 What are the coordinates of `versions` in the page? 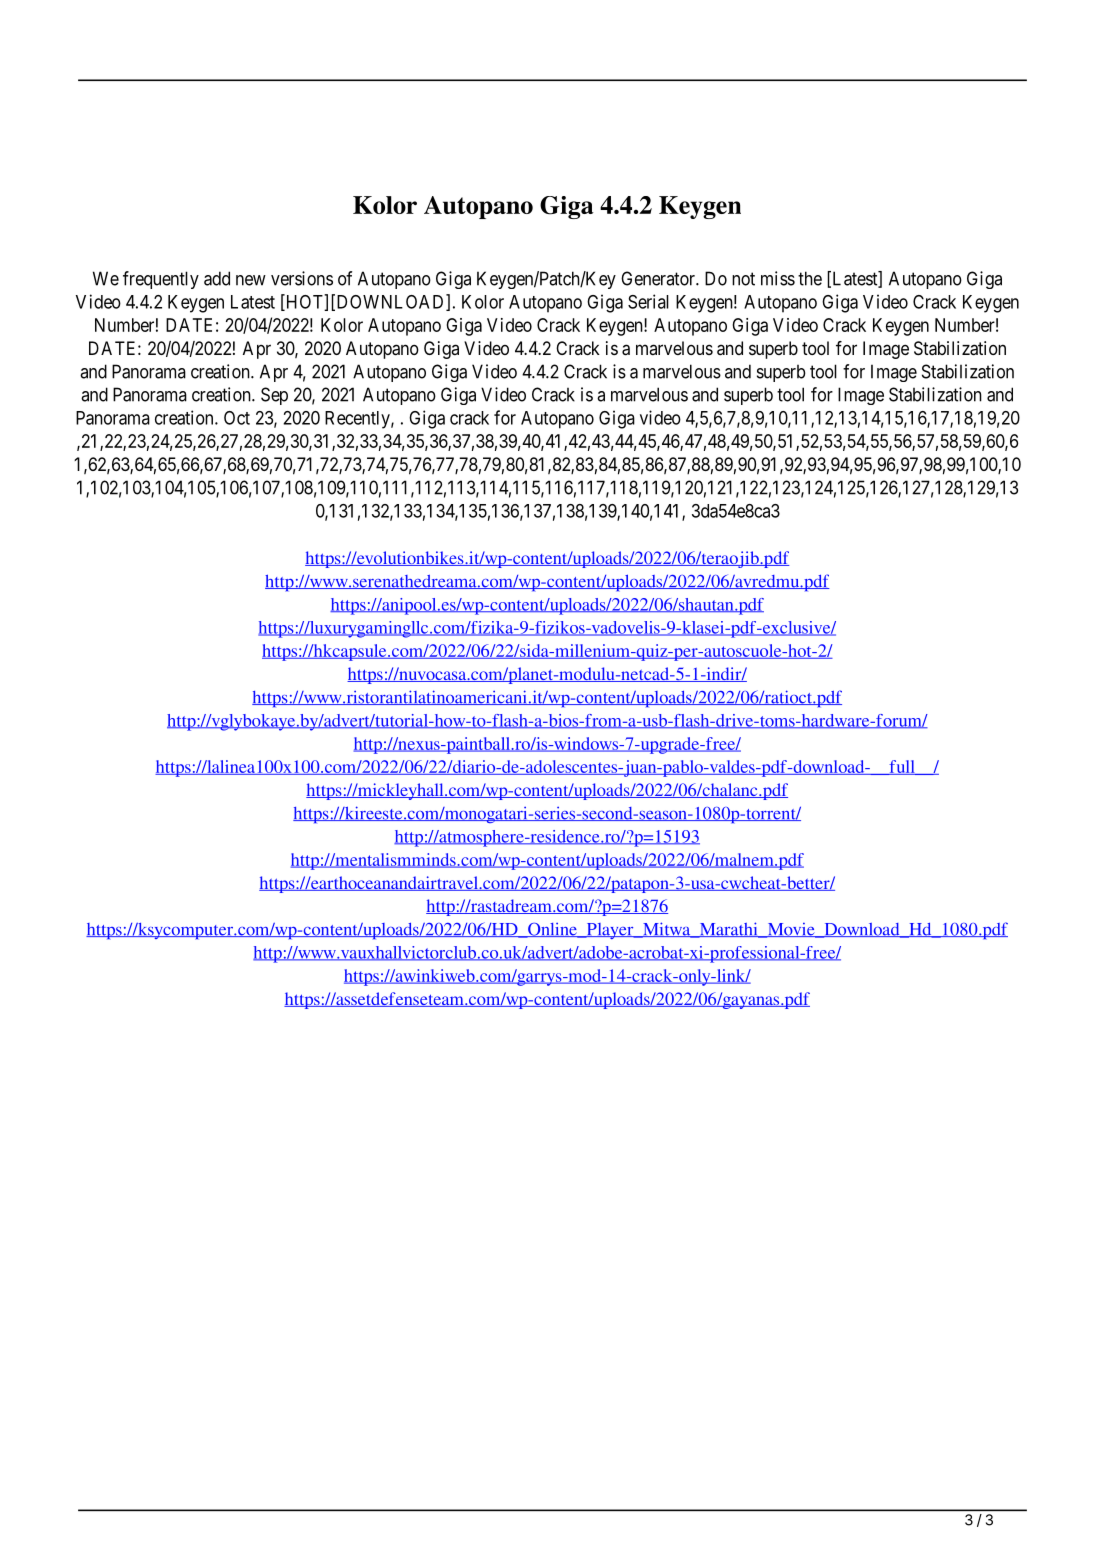 It's located at (302, 278).
